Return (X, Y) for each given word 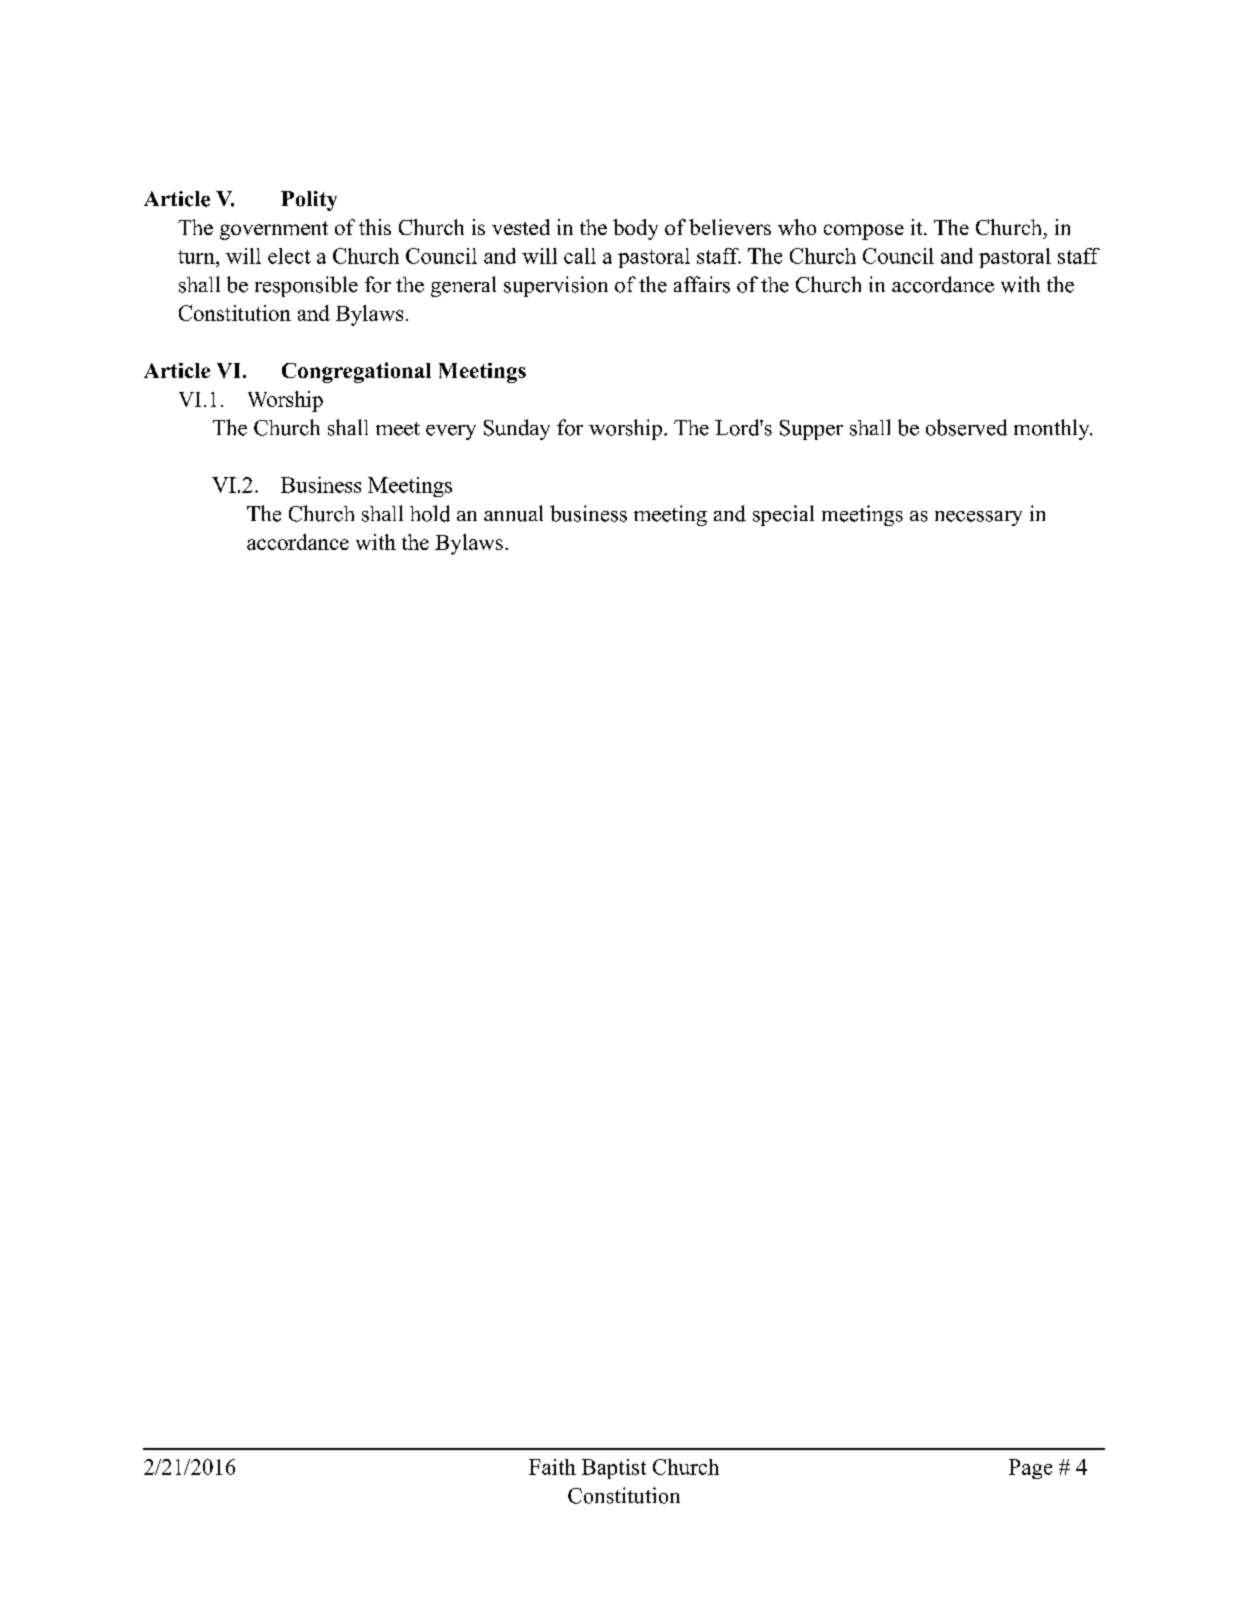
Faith (552, 1467)
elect (289, 256)
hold (430, 513)
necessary (978, 518)
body (635, 229)
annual (513, 513)
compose (864, 232)
